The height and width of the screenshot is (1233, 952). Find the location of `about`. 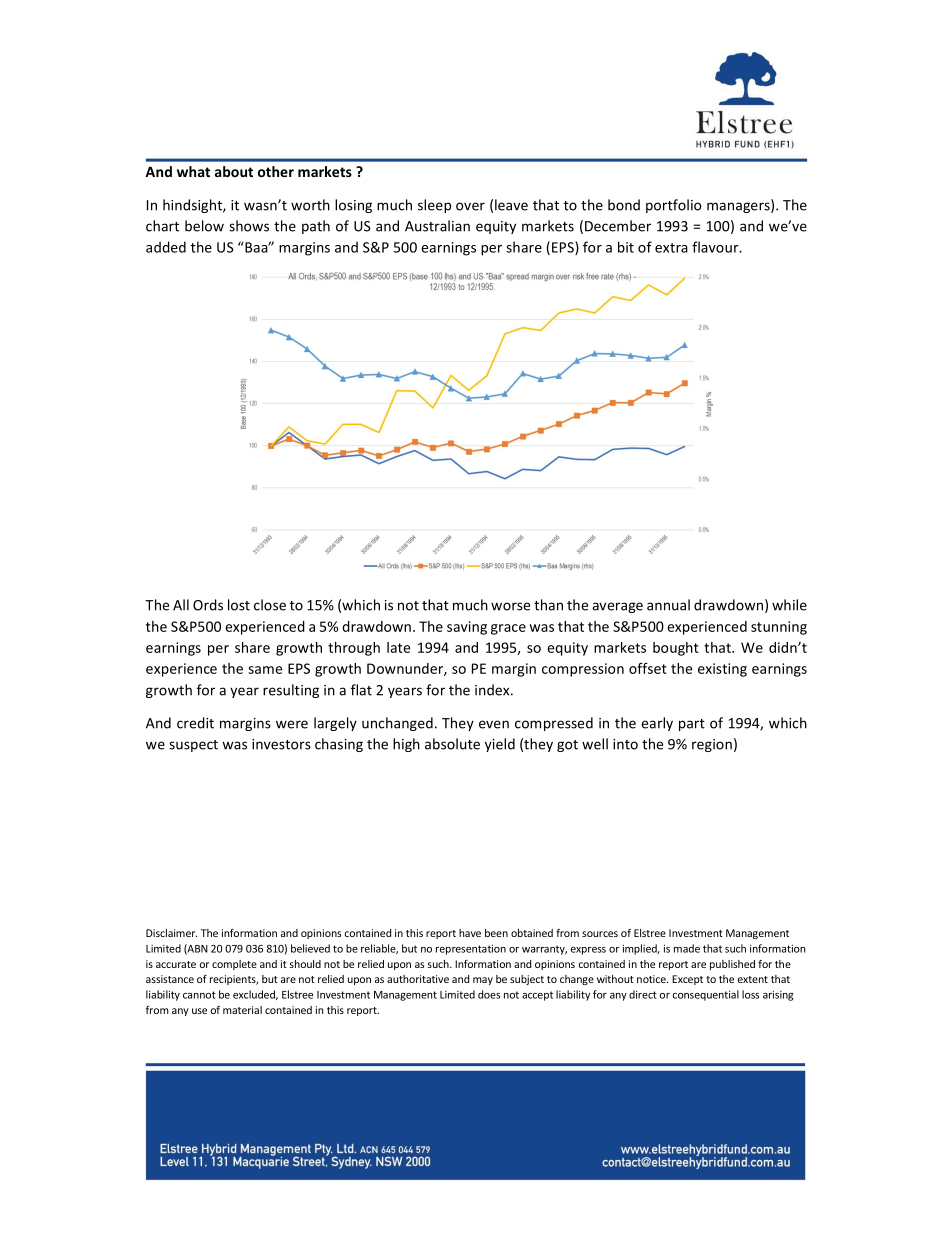

about is located at coordinates (234, 171).
